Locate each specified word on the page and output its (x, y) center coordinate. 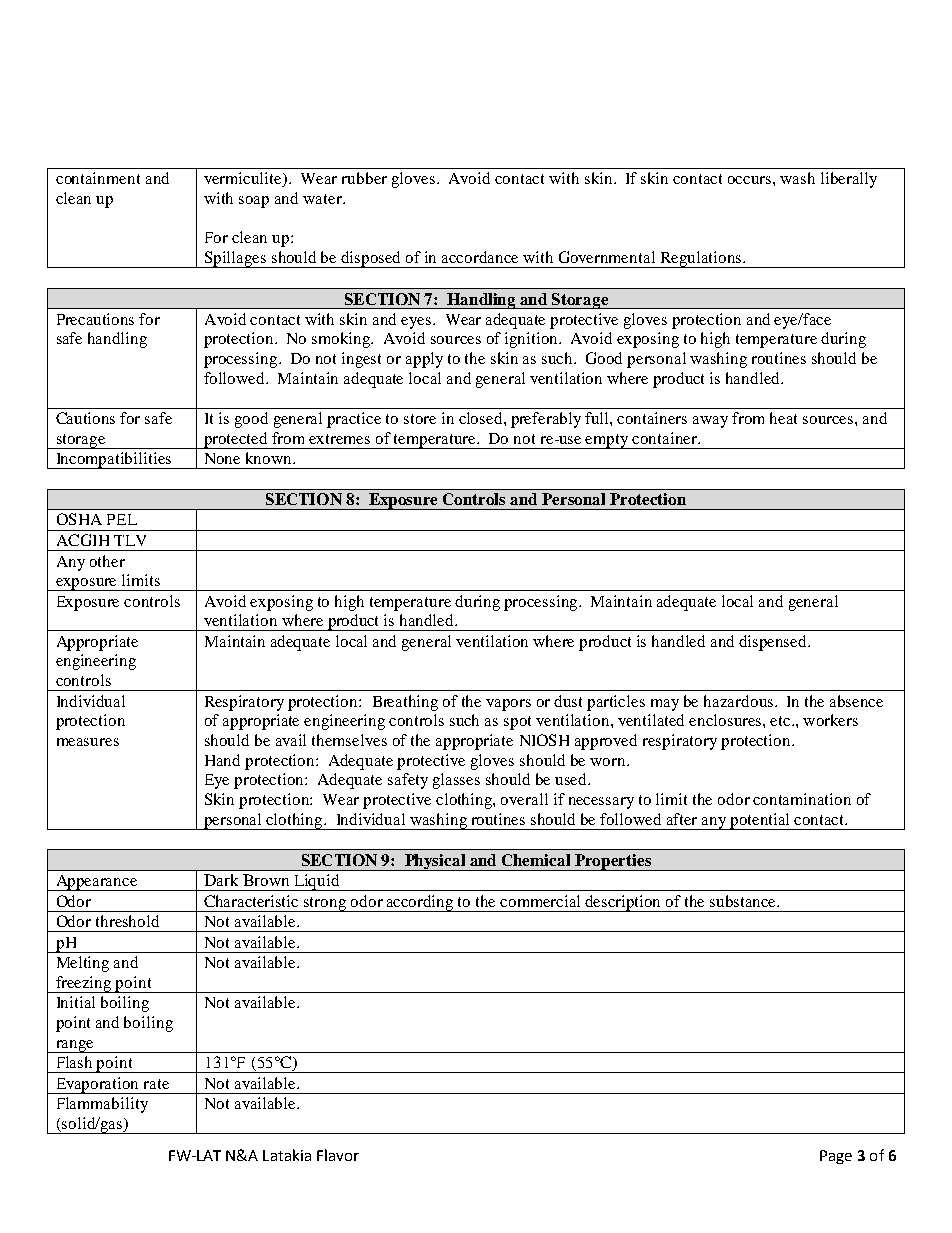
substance (744, 901)
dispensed (774, 643)
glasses (456, 781)
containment (98, 178)
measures (88, 742)
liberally (849, 180)
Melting (83, 964)
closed (482, 418)
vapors (508, 705)
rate (156, 1084)
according (420, 903)
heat (783, 418)
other (107, 561)
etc (781, 721)
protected (236, 440)
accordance (480, 257)
